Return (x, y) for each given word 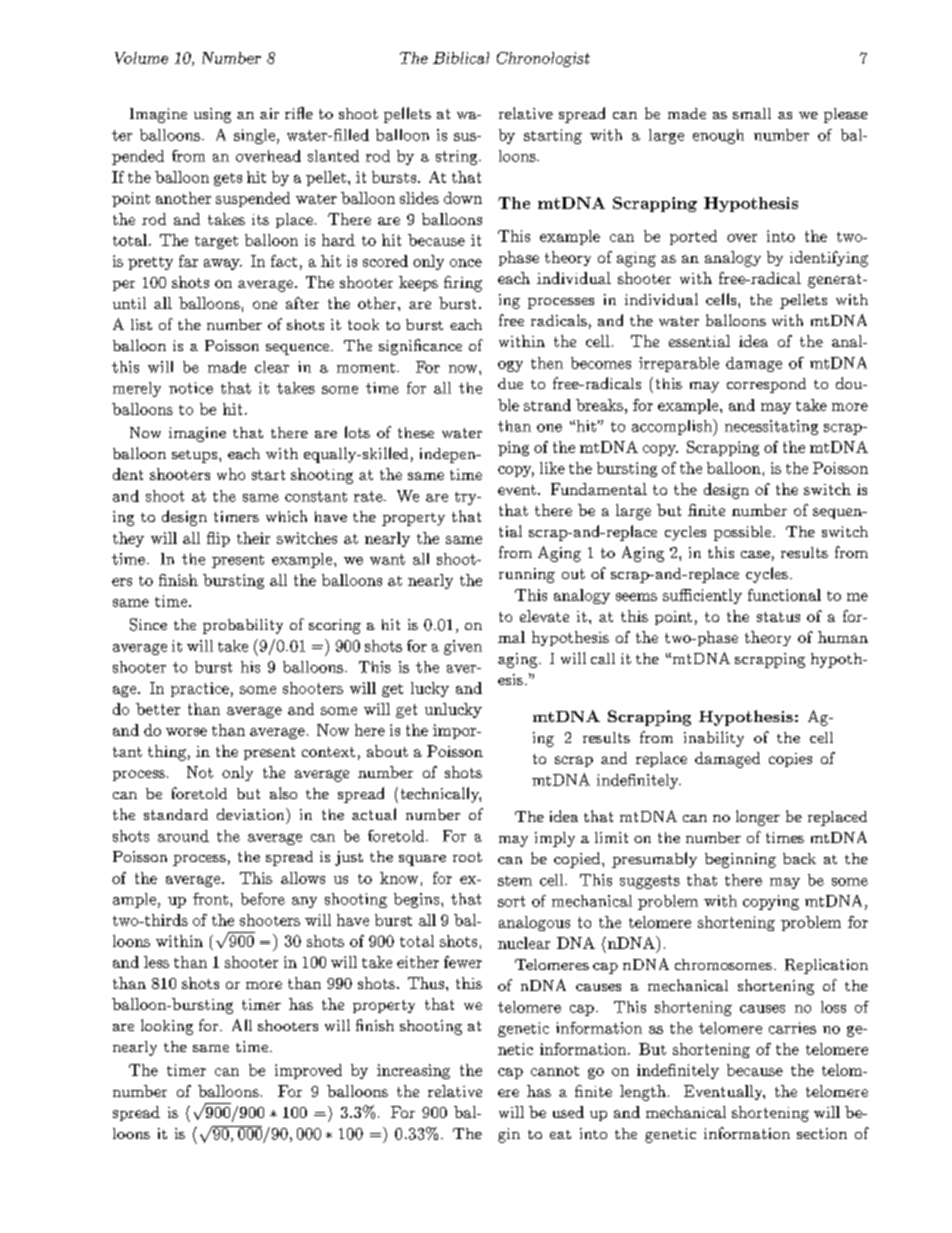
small (752, 113)
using (212, 115)
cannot (555, 1071)
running (527, 575)
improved (308, 1071)
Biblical (461, 58)
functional (784, 595)
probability (243, 626)
